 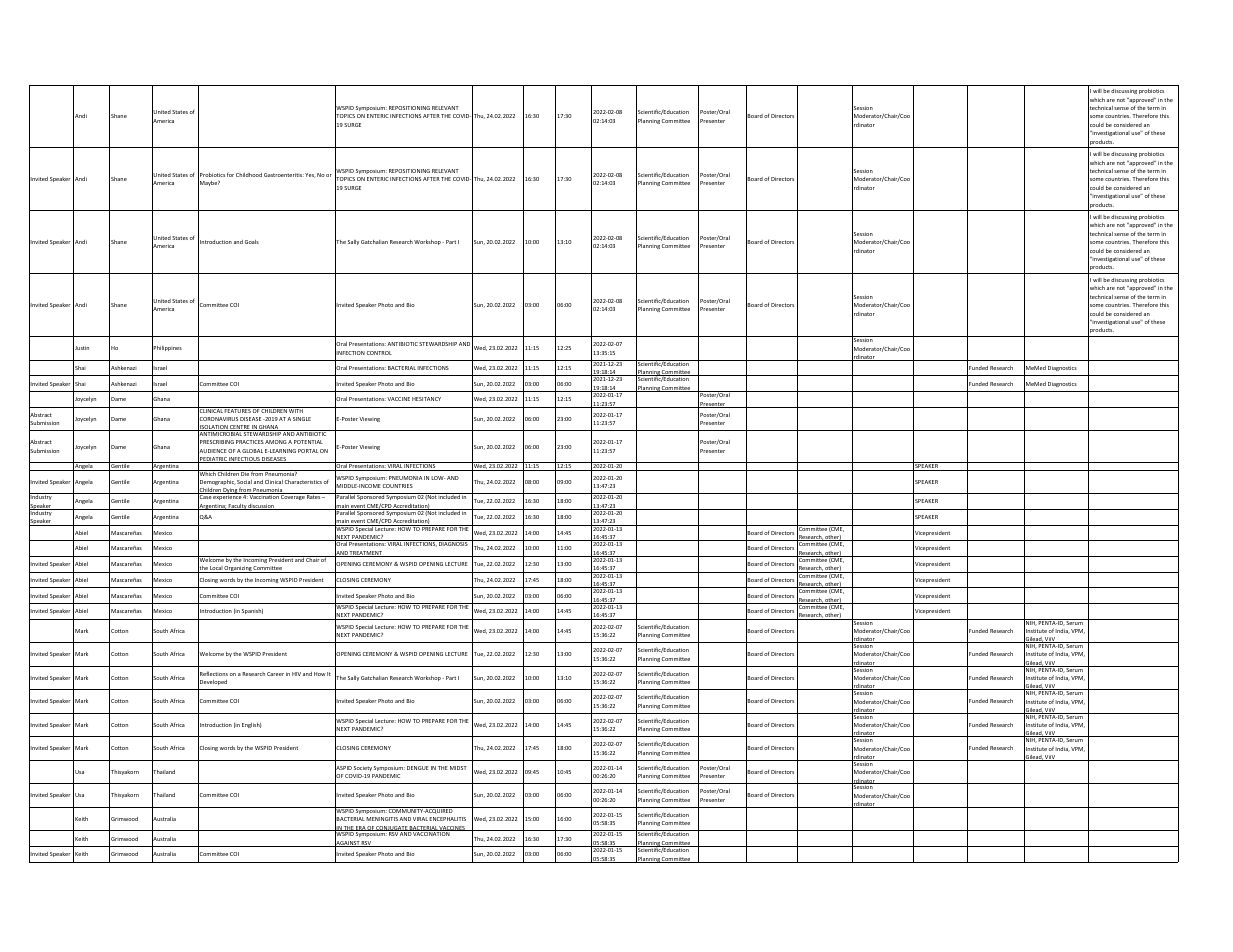 What do you see at coordinates (237, 507) in the page?
I see `Faculty` at bounding box center [237, 507].
